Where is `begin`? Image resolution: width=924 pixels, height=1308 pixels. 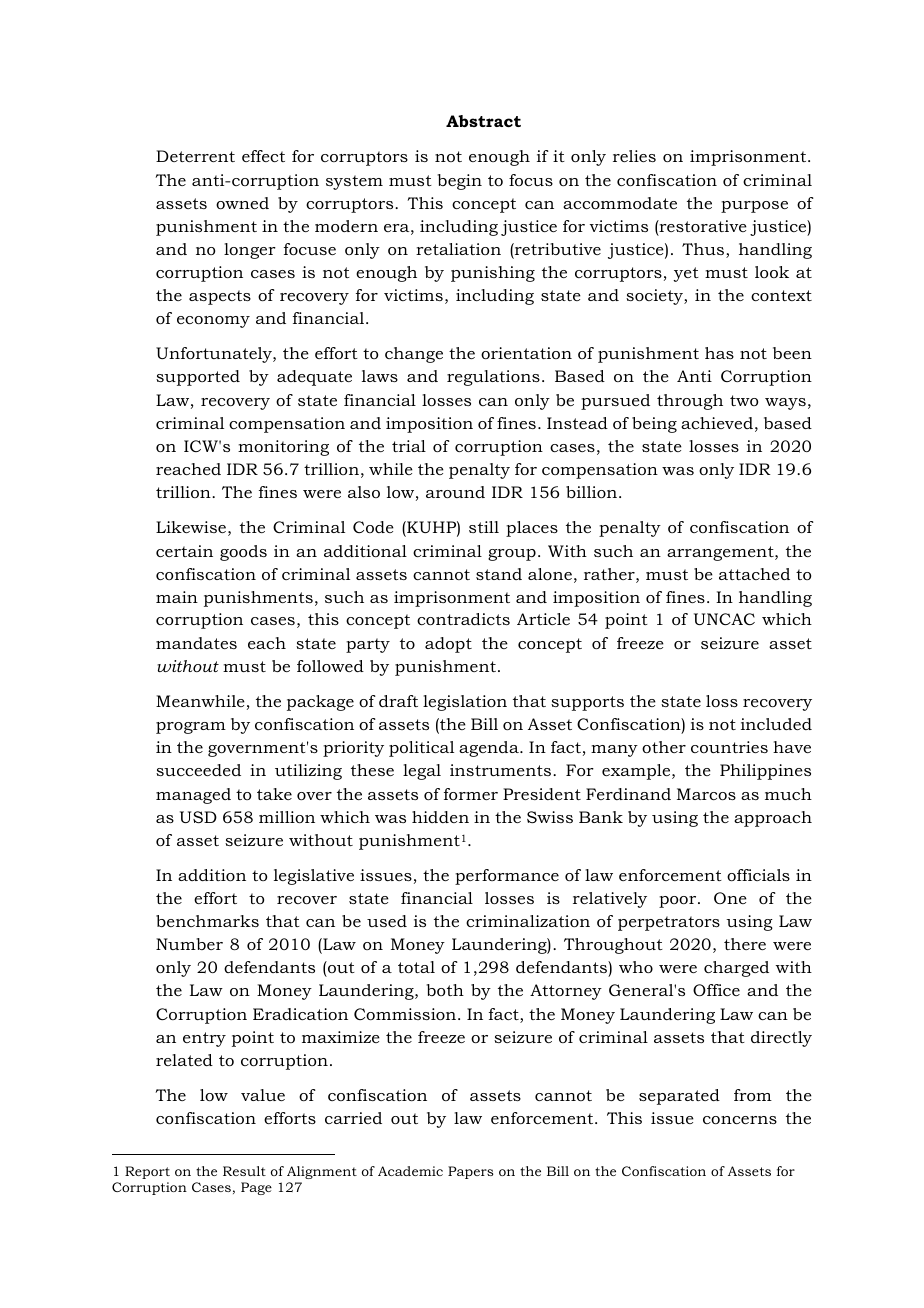 begin is located at coordinates (459, 182).
